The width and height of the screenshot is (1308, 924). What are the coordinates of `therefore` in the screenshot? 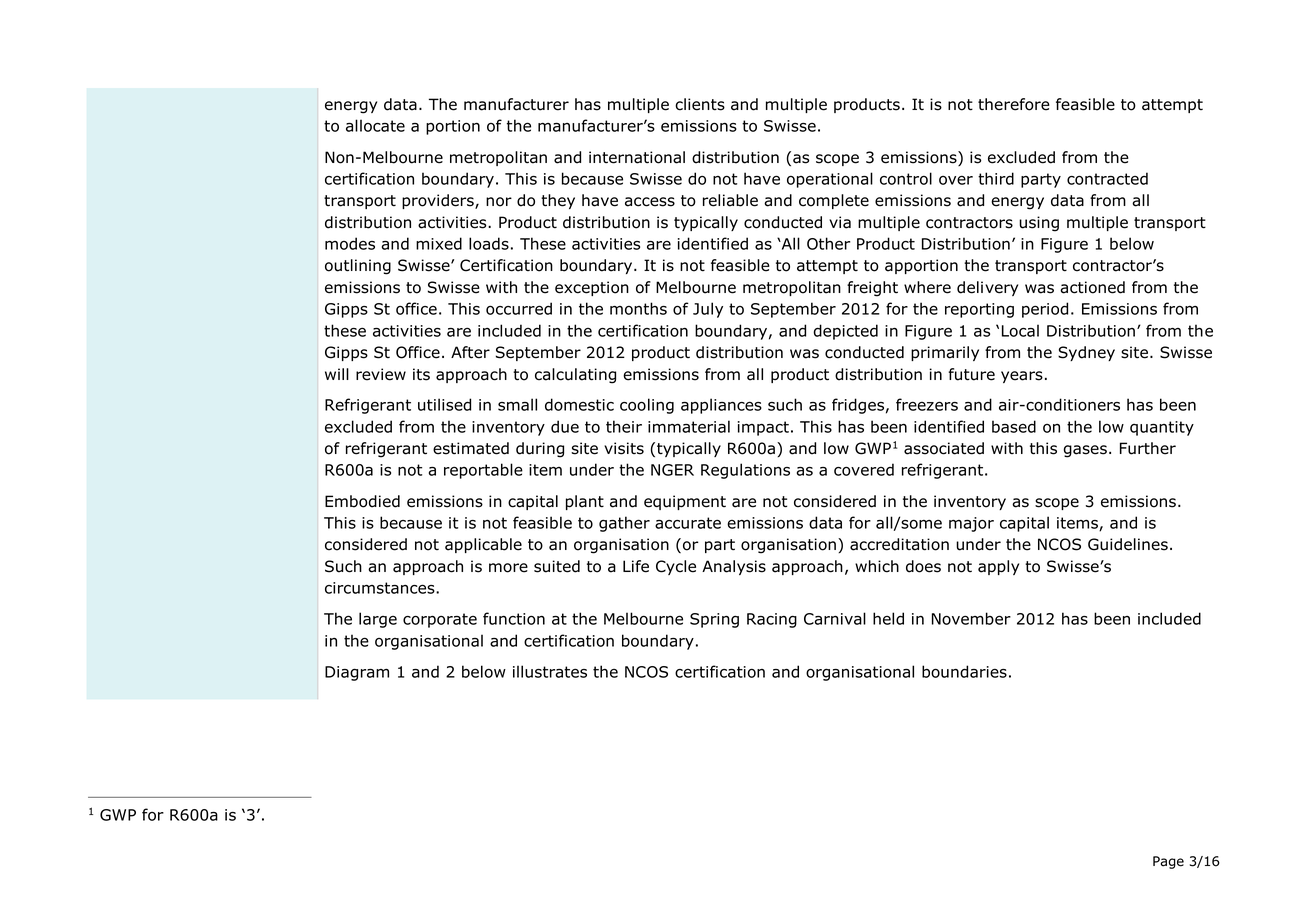 It's located at (1014, 104).
